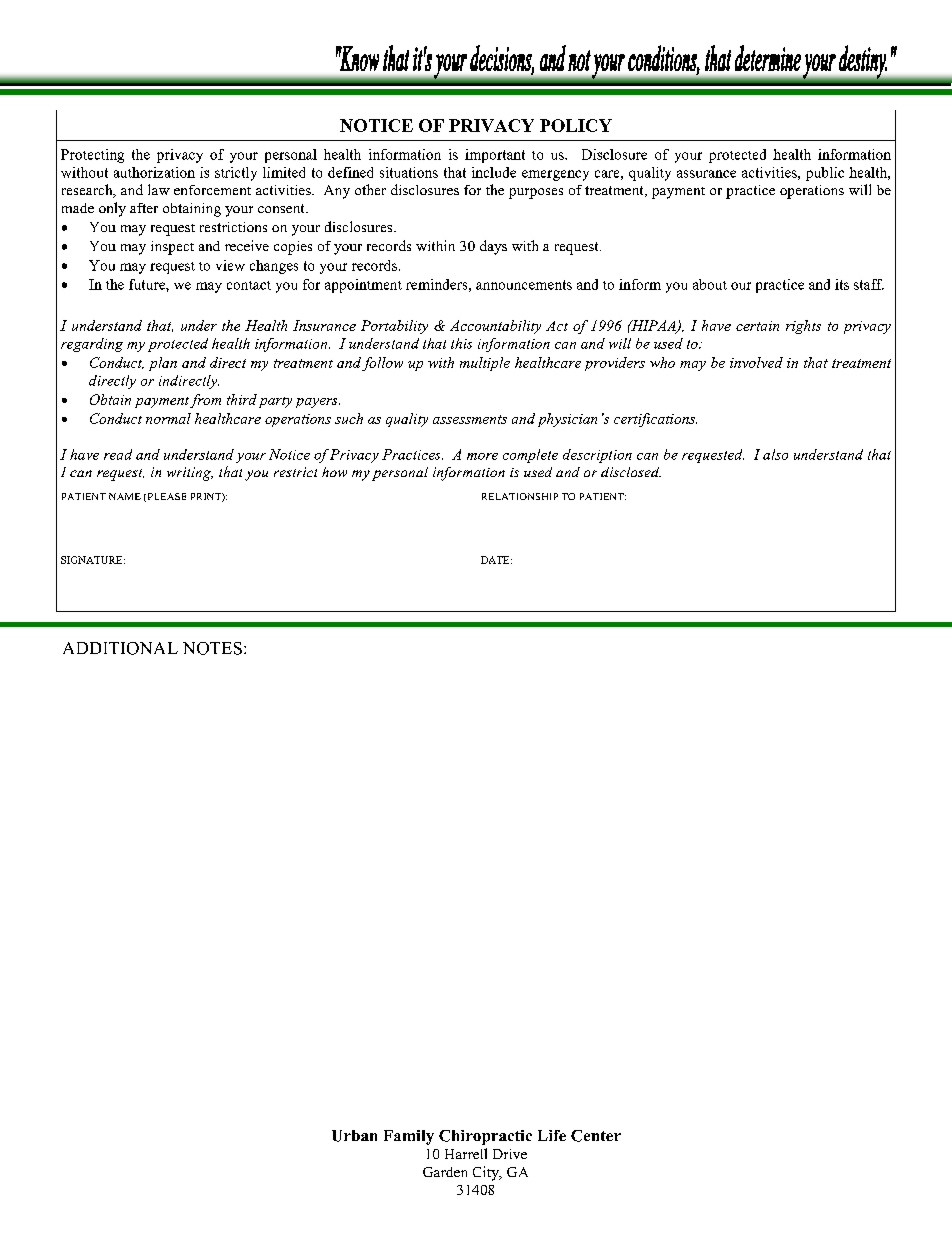 Image resolution: width=952 pixels, height=1233 pixels. Describe the element at coordinates (354, 1136) in the document. I see `Urban` at that location.
